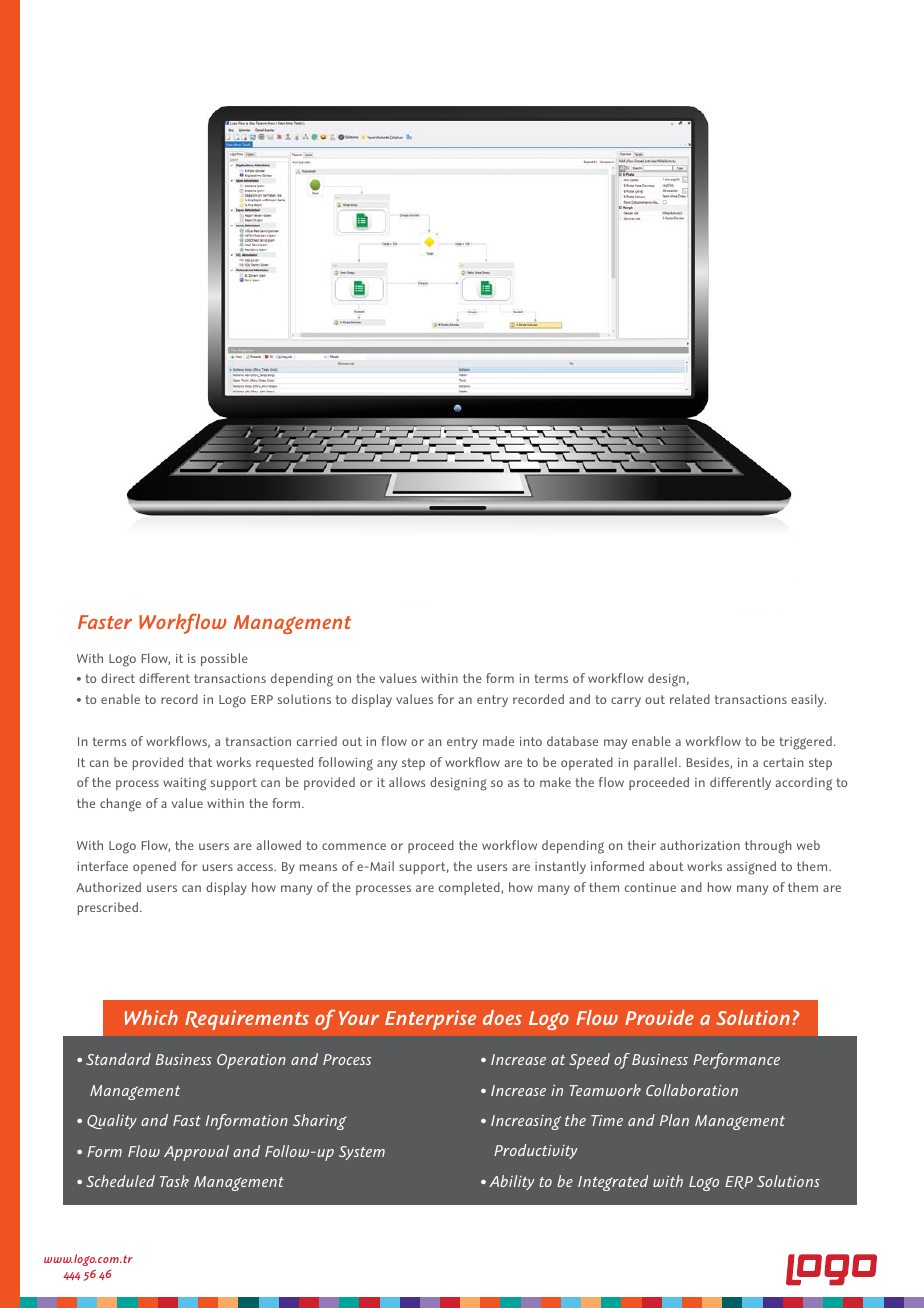  What do you see at coordinates (174, 1181) in the screenshot?
I see `Task` at bounding box center [174, 1181].
